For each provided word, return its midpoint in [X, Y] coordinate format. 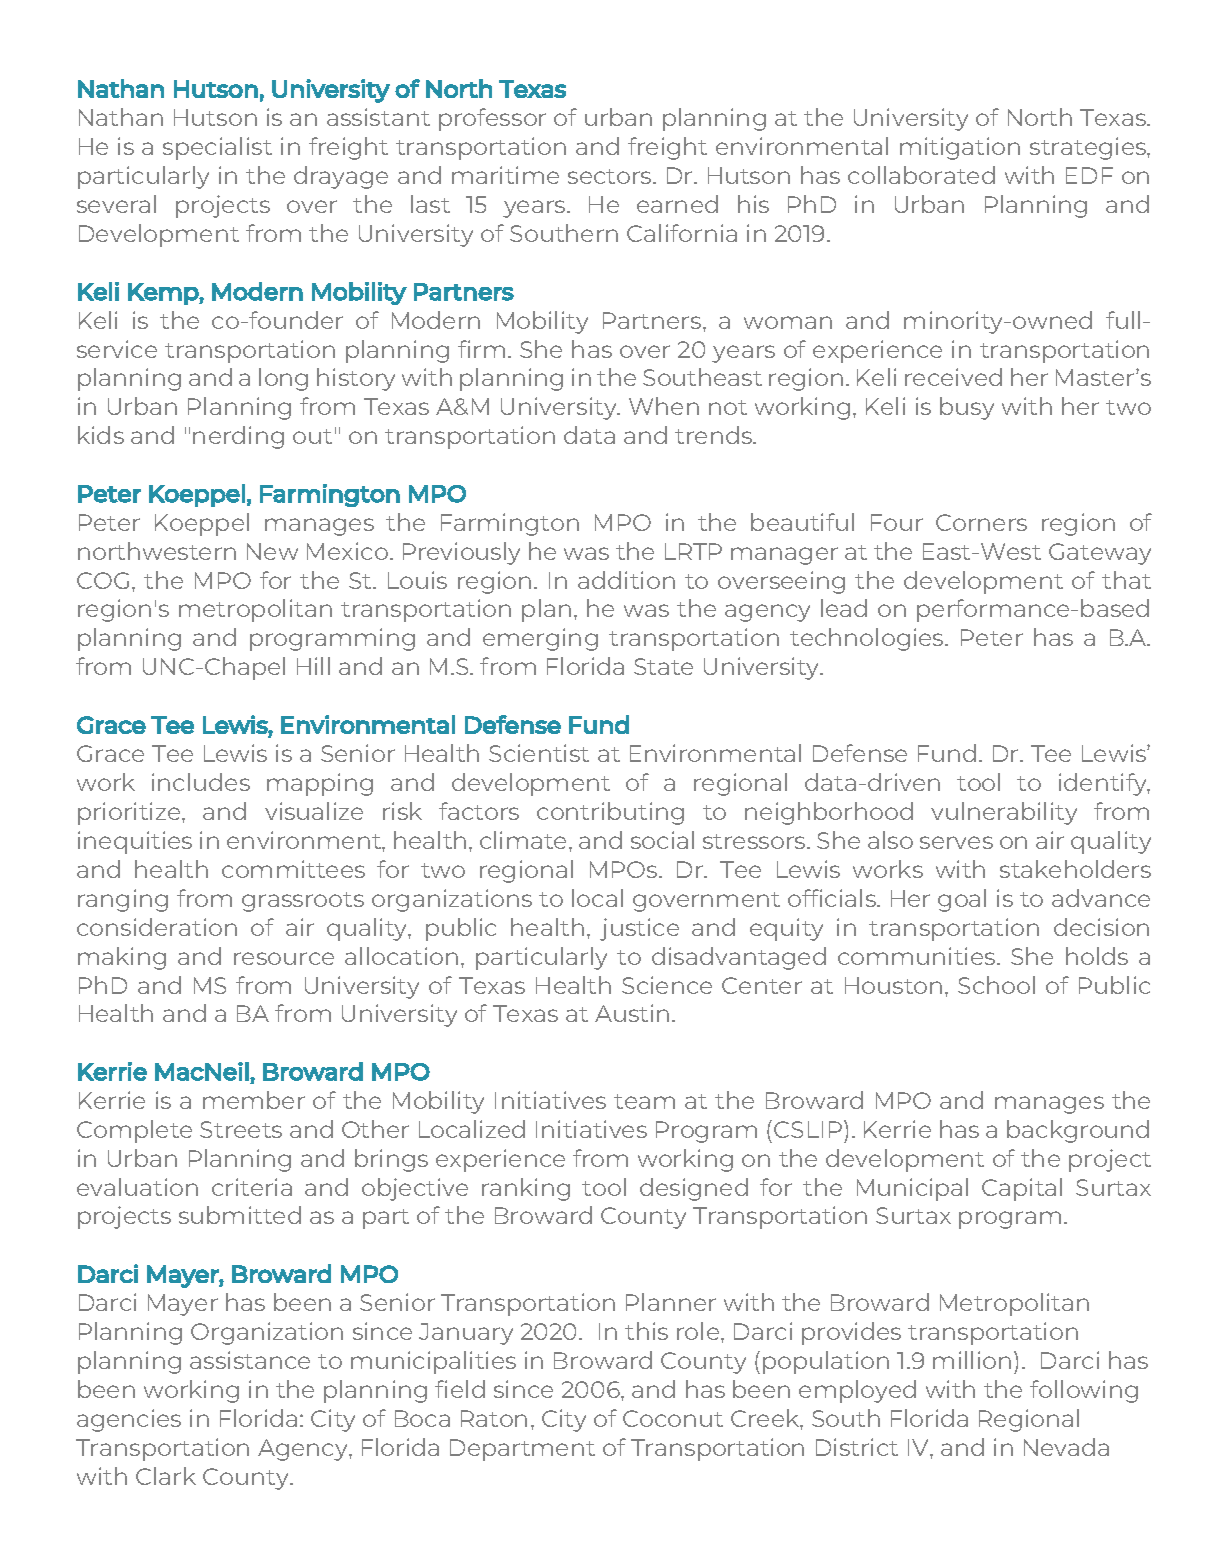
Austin [632, 1013]
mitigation [960, 148]
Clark [166, 1476]
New [272, 551]
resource [284, 958]
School [996, 985]
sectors [611, 176]
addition [626, 580]
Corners [981, 522]
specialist [217, 148]
